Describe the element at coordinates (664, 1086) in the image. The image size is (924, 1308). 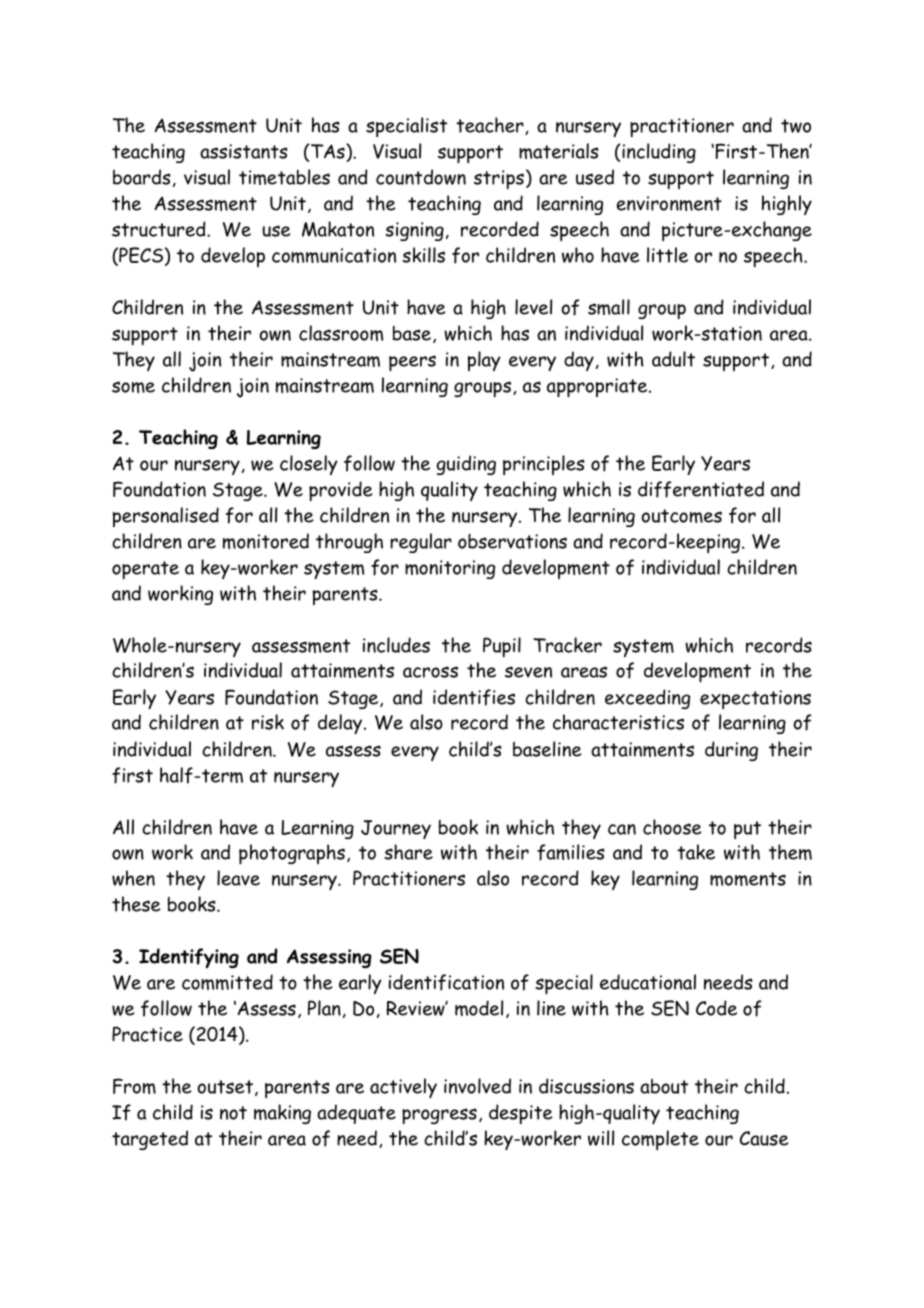
I see `about` at that location.
